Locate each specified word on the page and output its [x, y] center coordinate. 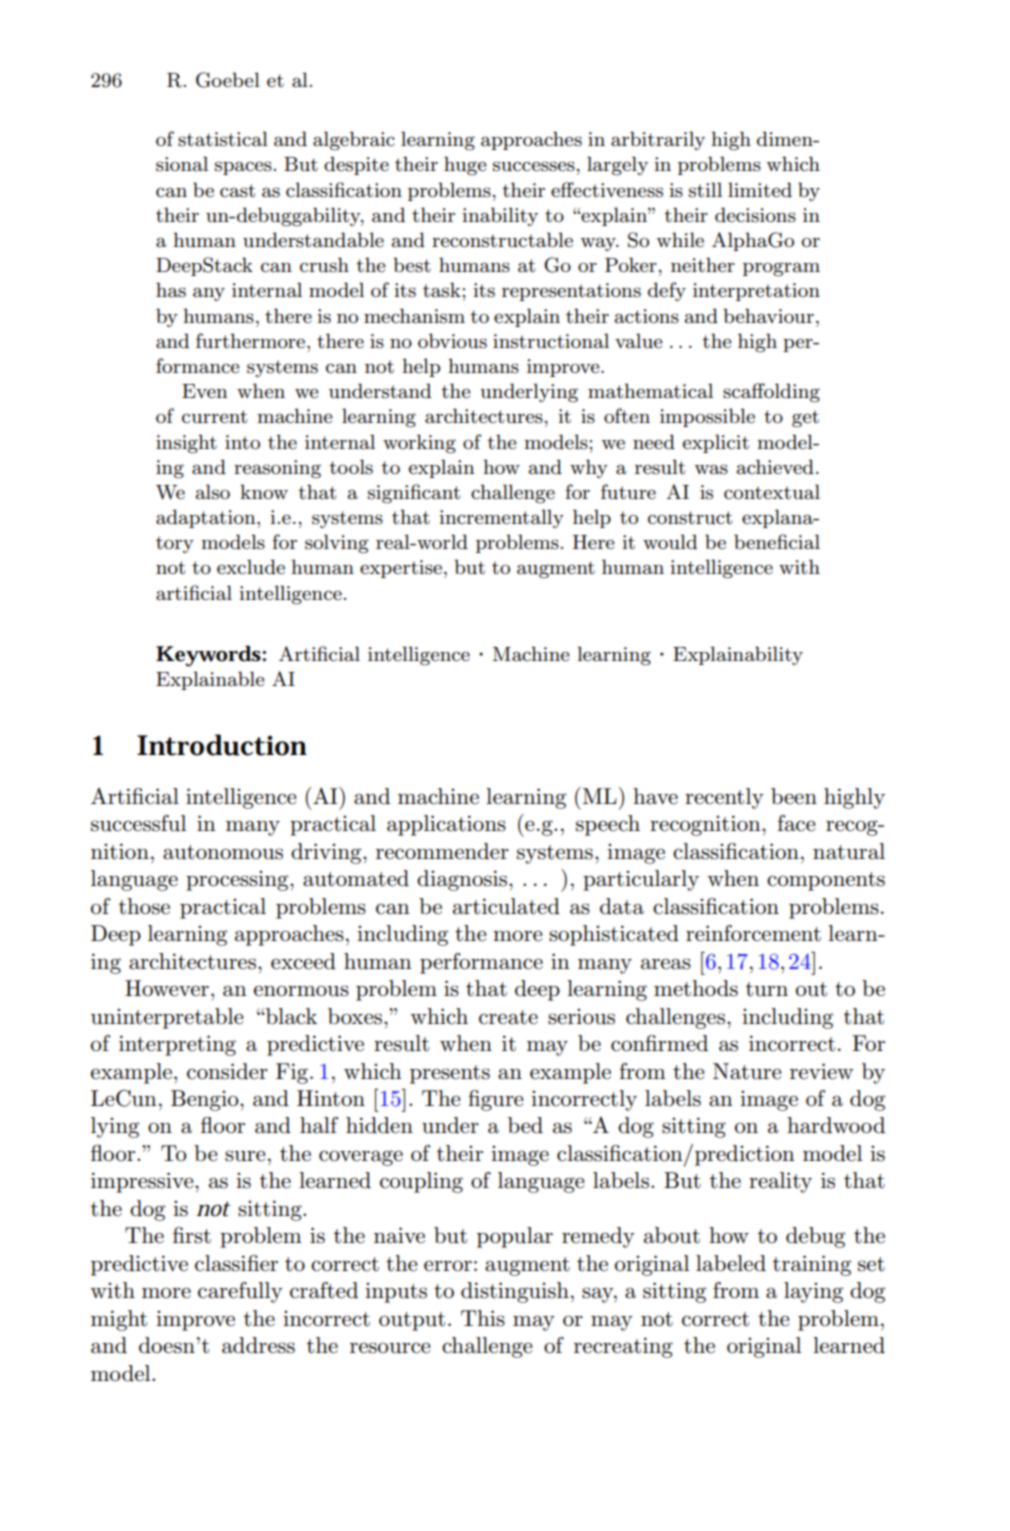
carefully [240, 1292]
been [794, 796]
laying [813, 1292]
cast [237, 191]
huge [465, 166]
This [483, 1318]
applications [446, 825]
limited [760, 189]
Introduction [222, 745]
